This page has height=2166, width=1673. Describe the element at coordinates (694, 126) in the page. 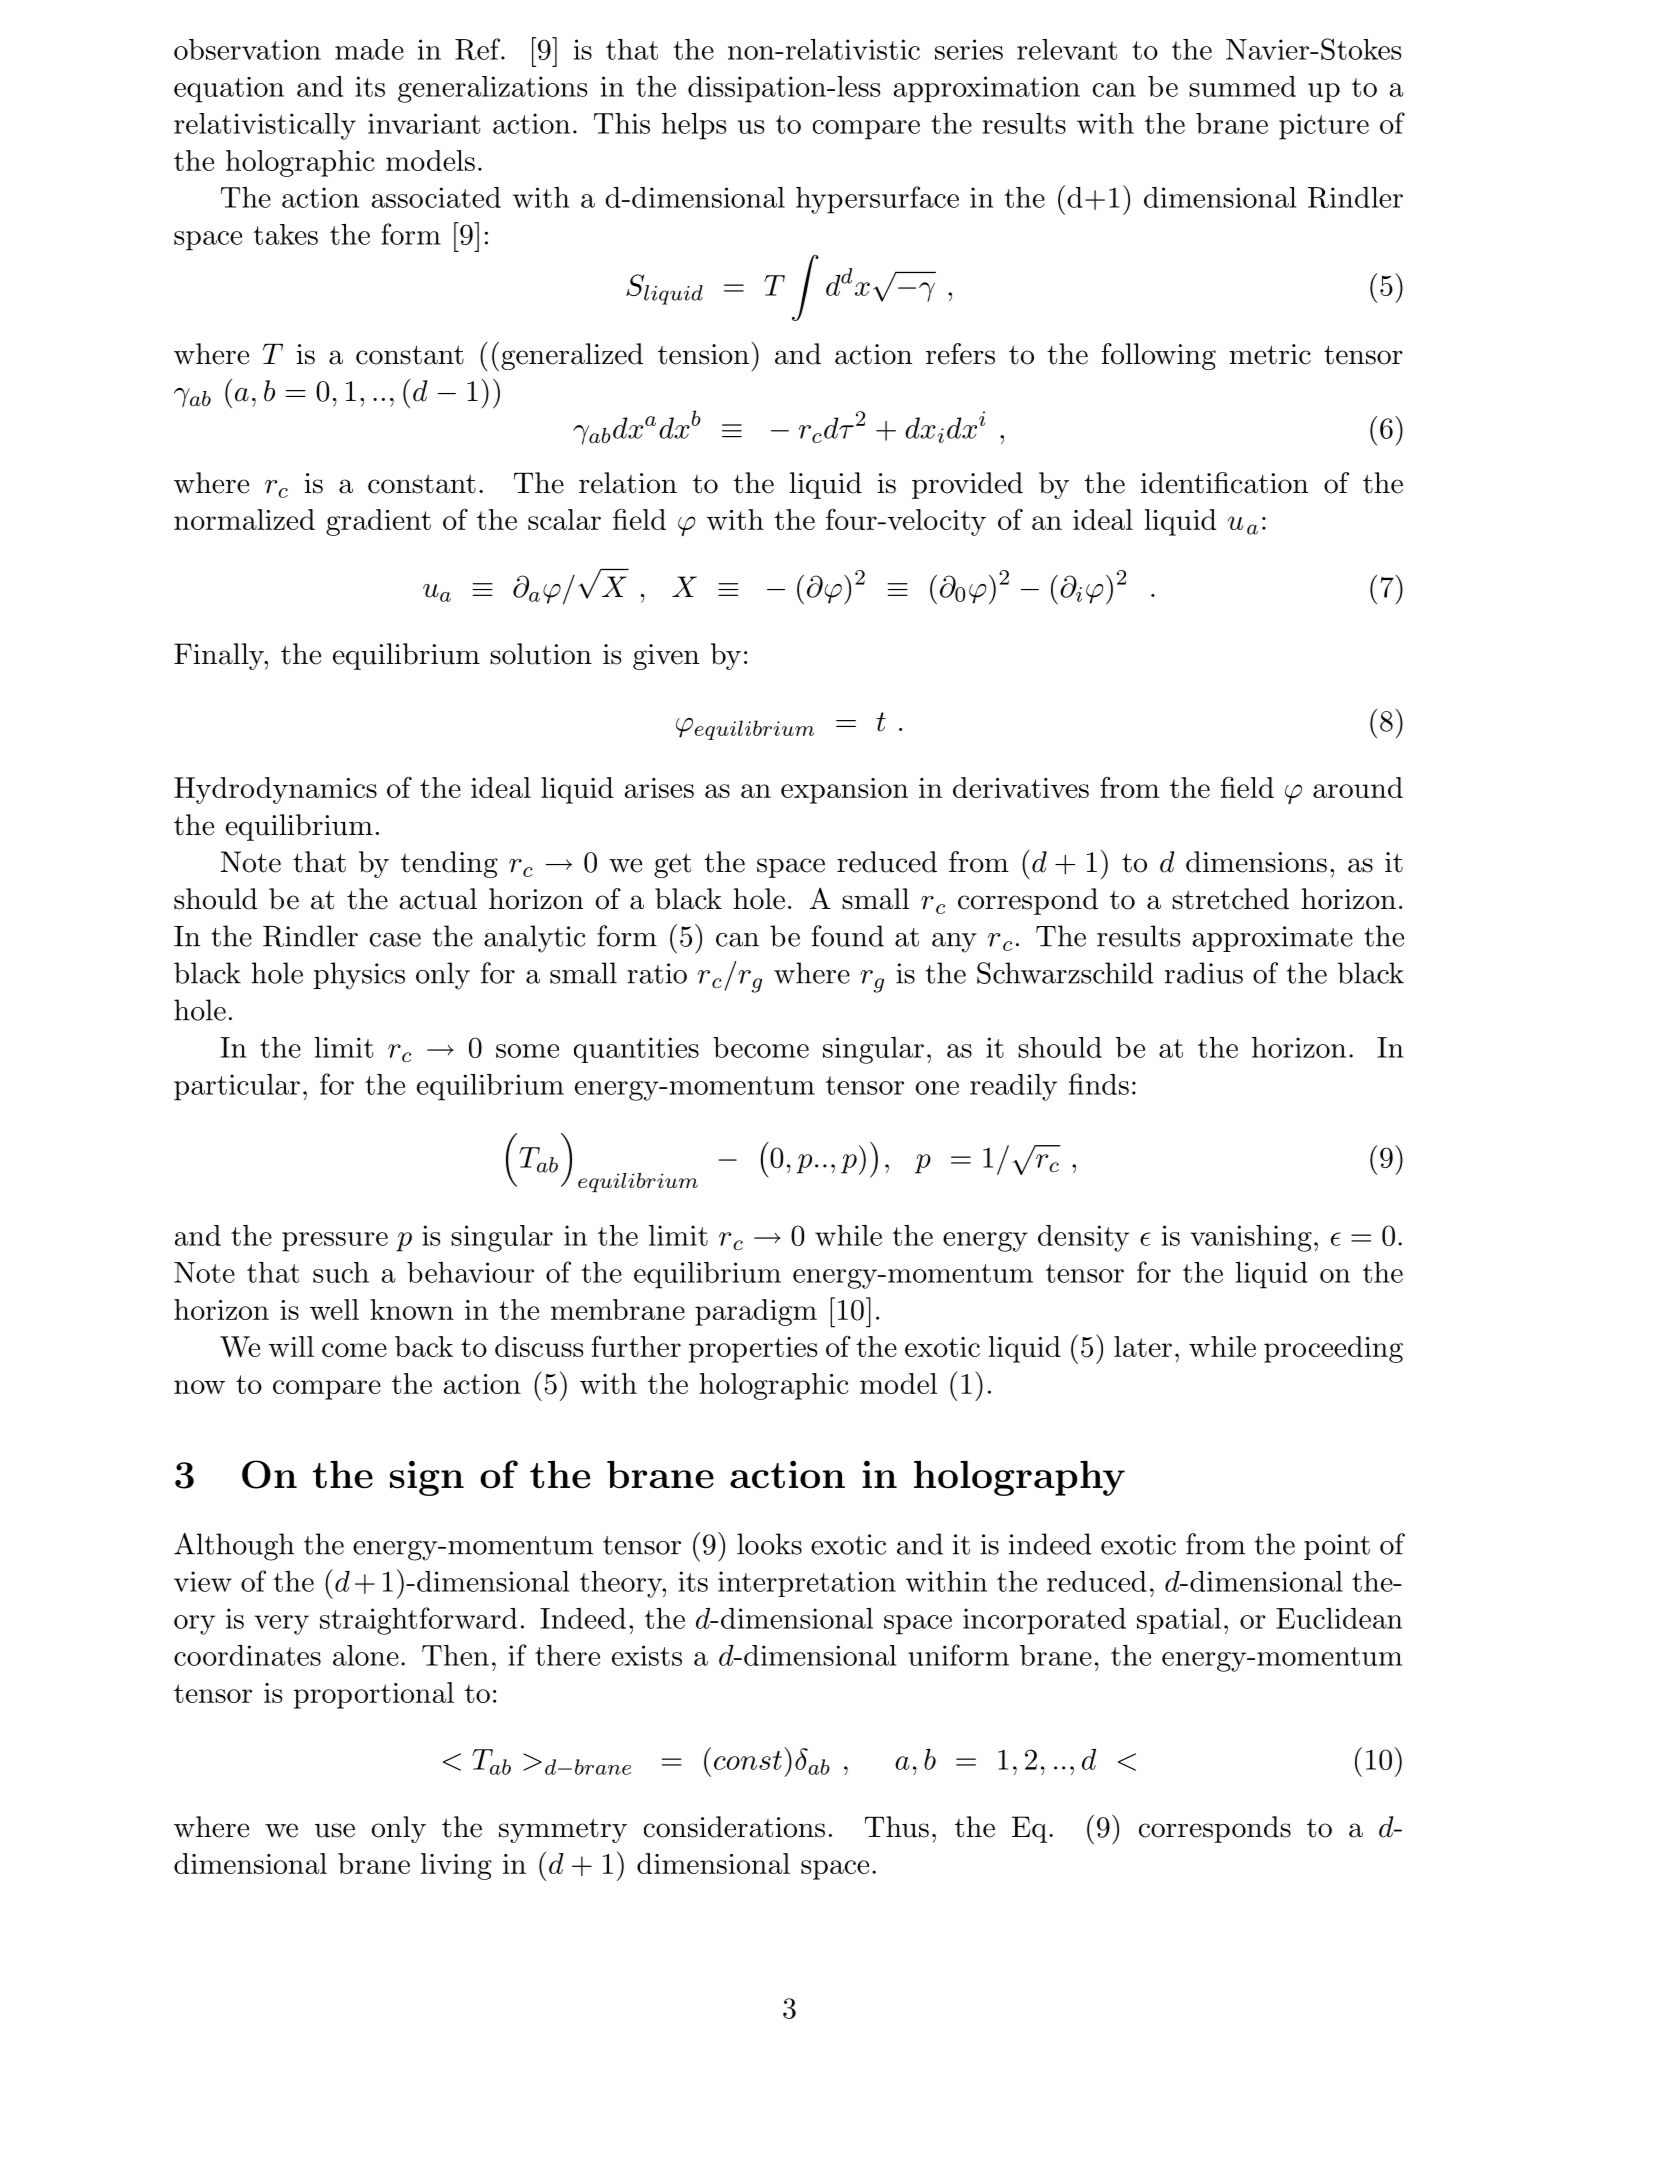

I see `helps` at that location.
